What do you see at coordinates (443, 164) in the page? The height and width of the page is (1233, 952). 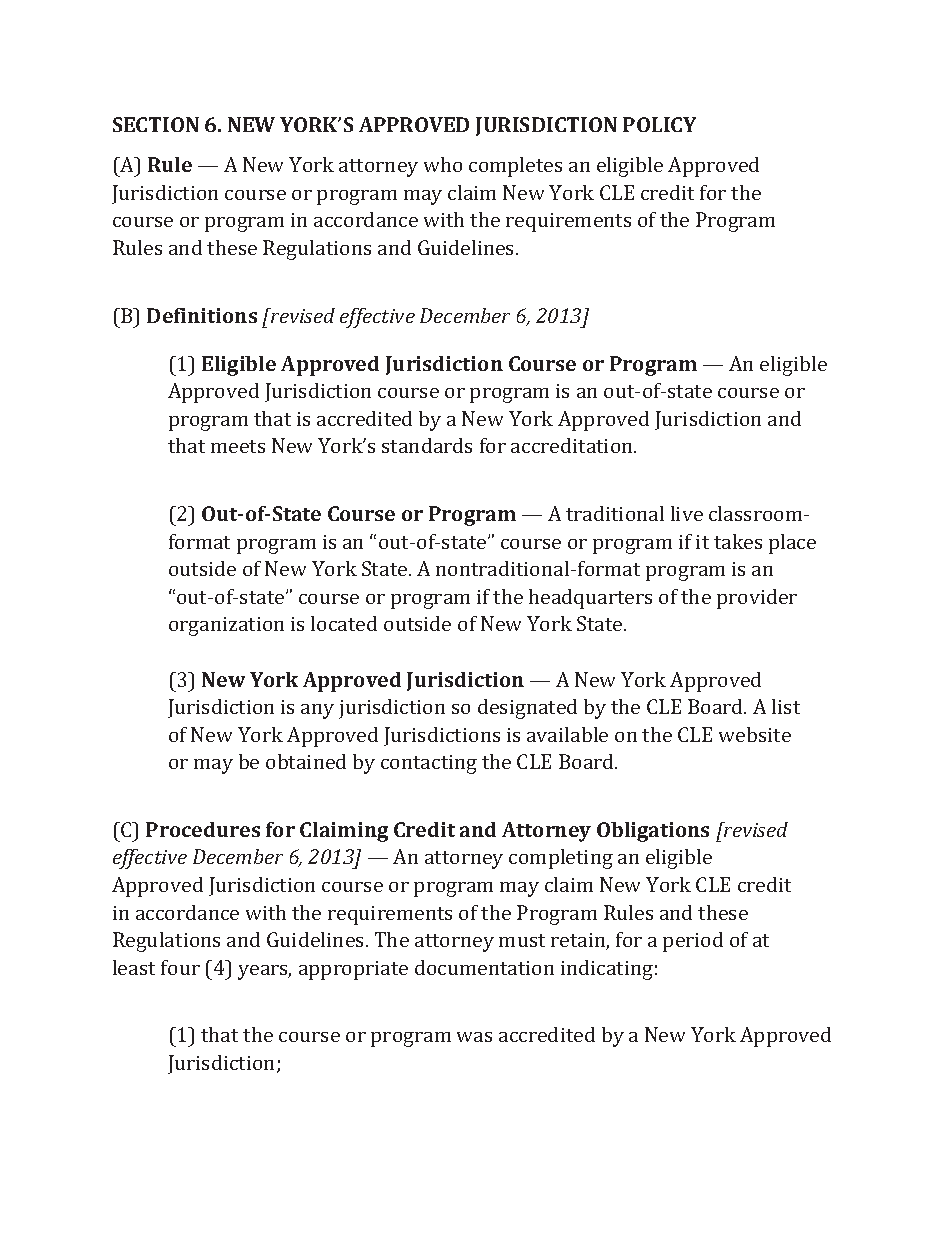 I see `who` at bounding box center [443, 164].
